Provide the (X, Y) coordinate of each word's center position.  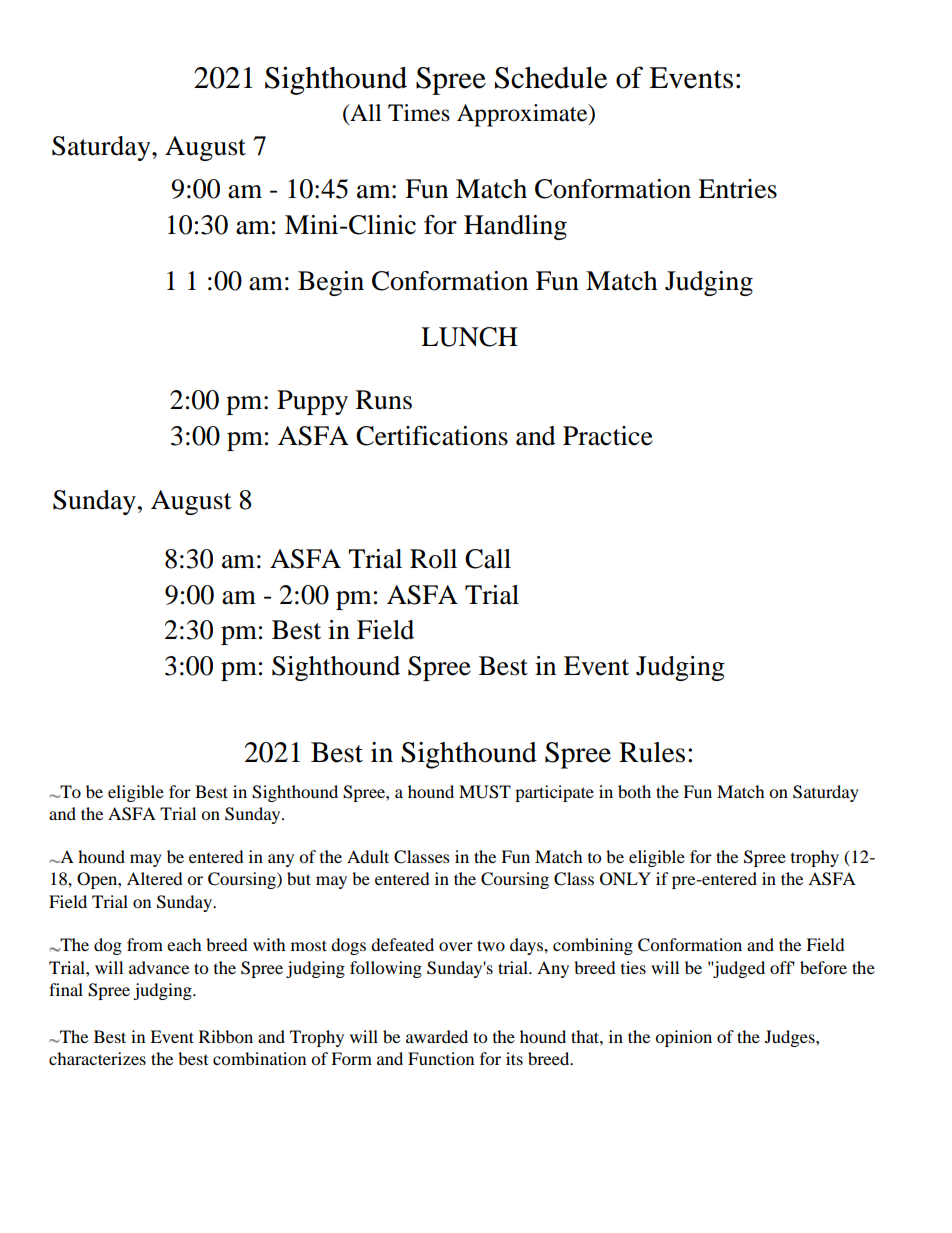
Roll (433, 559)
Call (488, 559)
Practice (608, 436)
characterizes (97, 1058)
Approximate (523, 115)
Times (419, 113)
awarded (437, 1036)
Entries (737, 189)
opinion (683, 1038)
